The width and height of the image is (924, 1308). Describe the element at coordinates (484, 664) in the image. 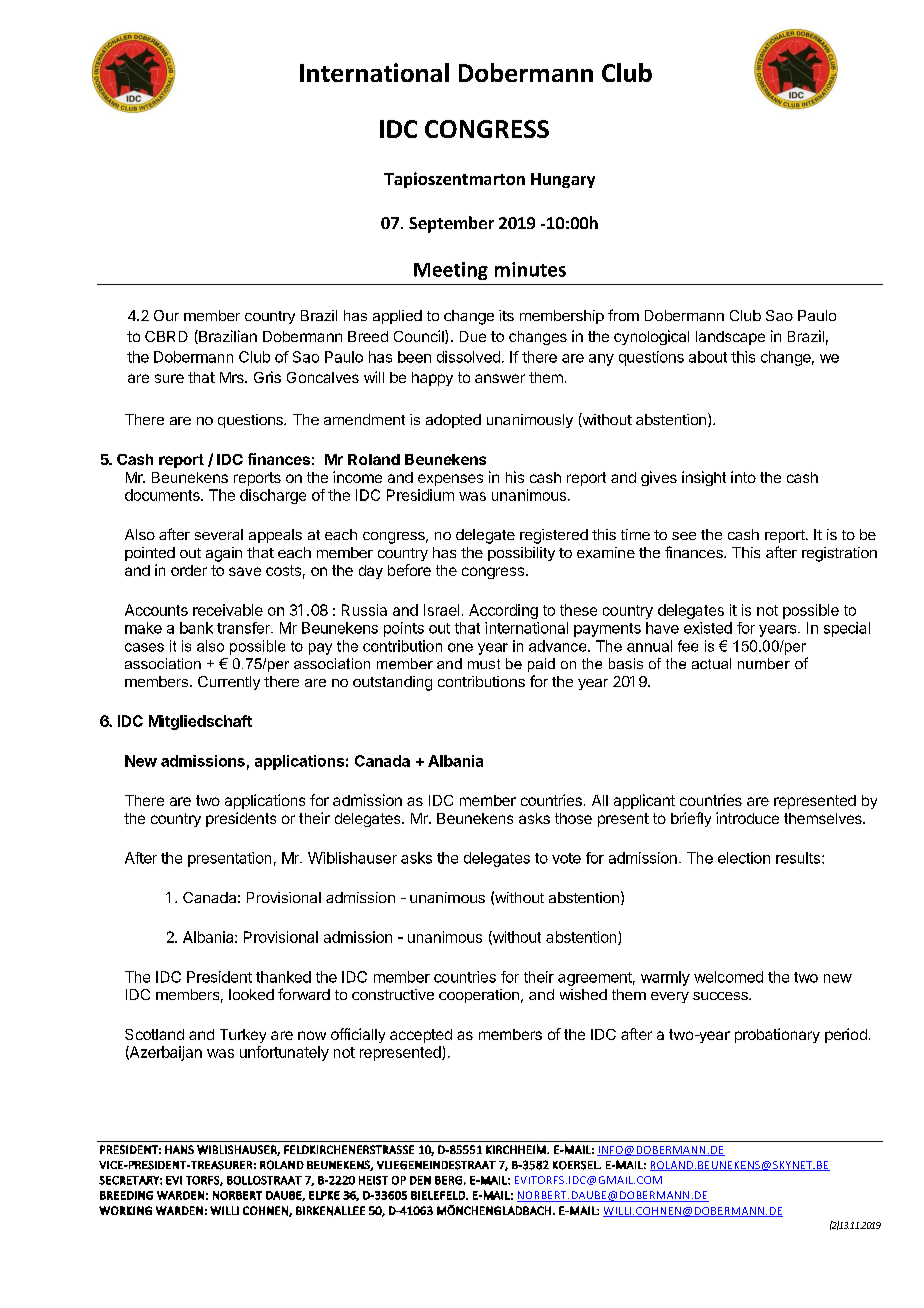

I see `must` at that location.
